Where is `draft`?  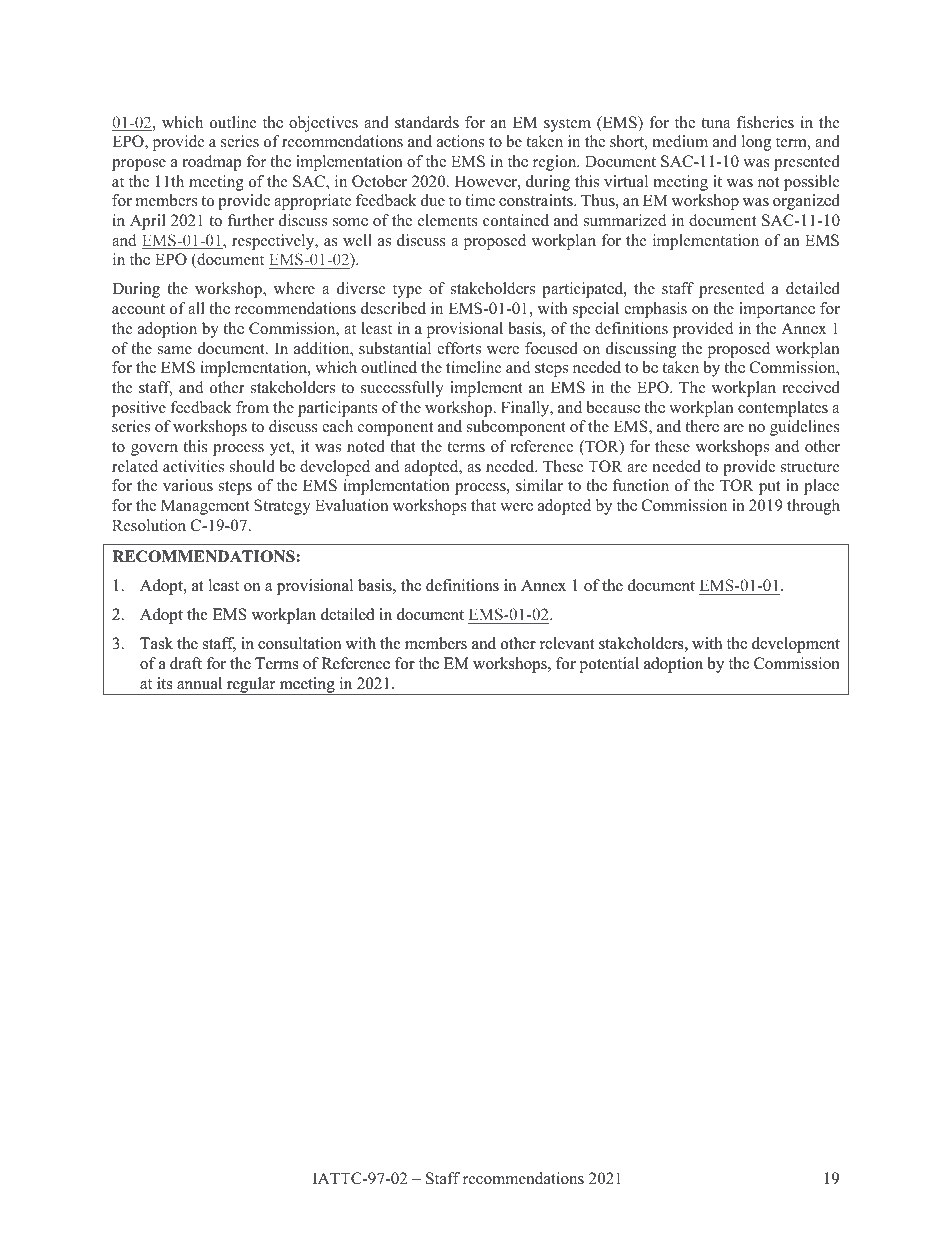 draft is located at coordinates (186, 663).
